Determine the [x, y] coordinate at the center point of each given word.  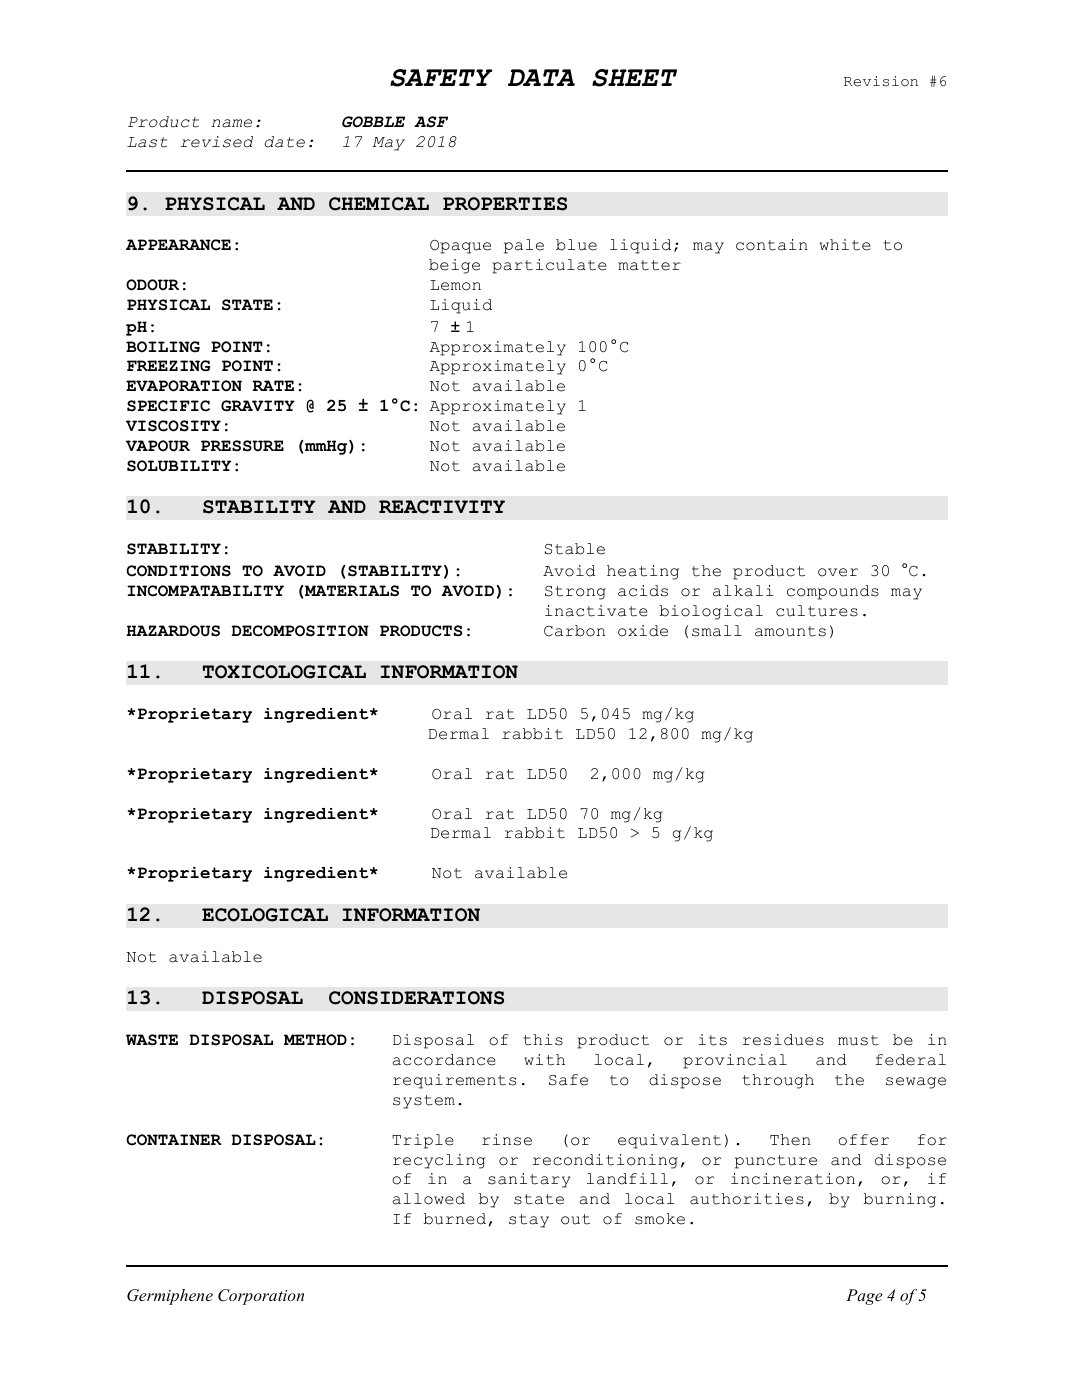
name [231, 123]
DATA [541, 77]
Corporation [261, 1297]
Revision [881, 81]
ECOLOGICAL [265, 915]
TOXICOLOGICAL [284, 672]
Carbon [574, 631]
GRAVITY [258, 406]
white [845, 245]
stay [529, 1221]
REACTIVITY [442, 507]
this [543, 1040]
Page [864, 1297]
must [858, 1040]
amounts [790, 631]
